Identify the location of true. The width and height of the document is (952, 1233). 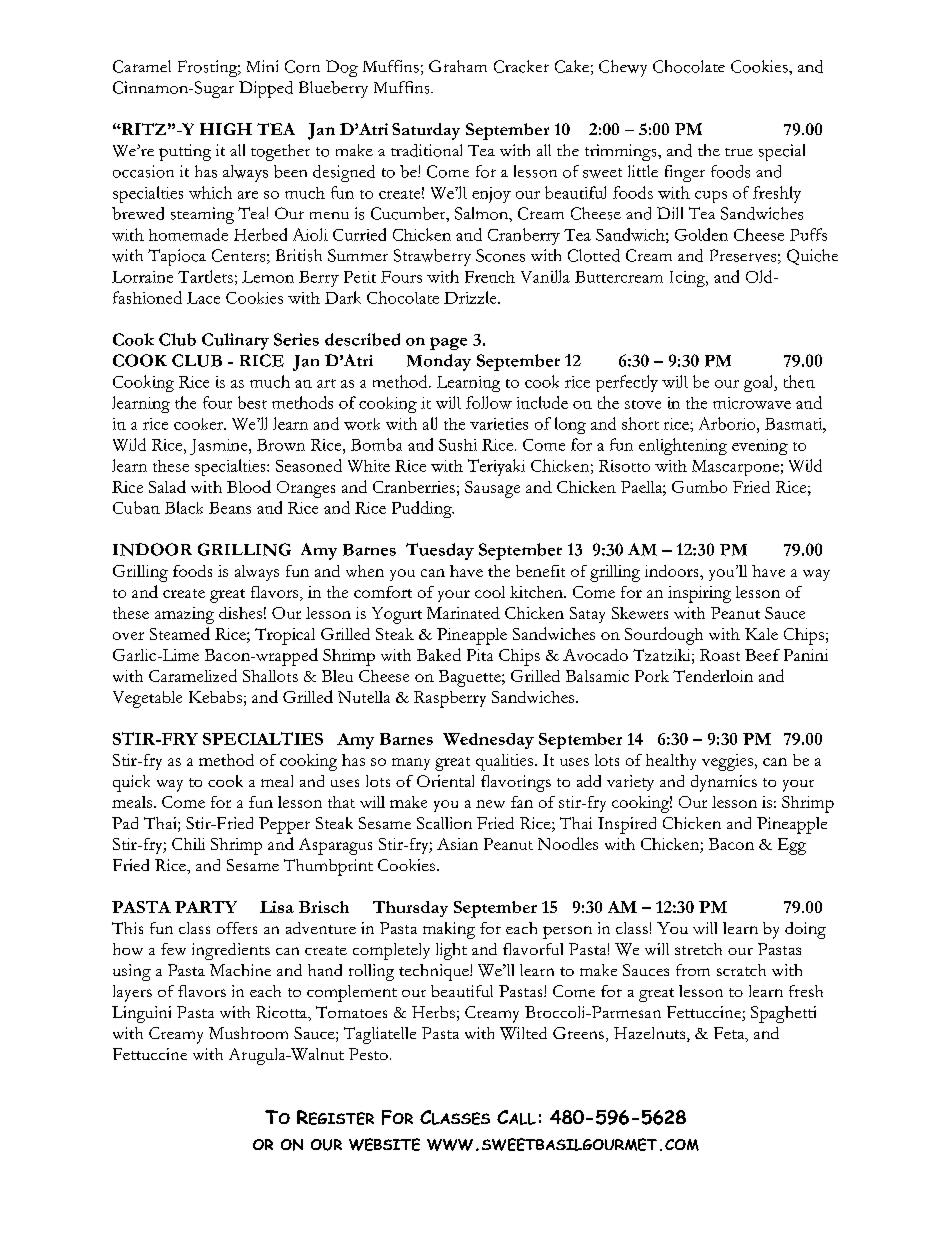
(739, 152).
